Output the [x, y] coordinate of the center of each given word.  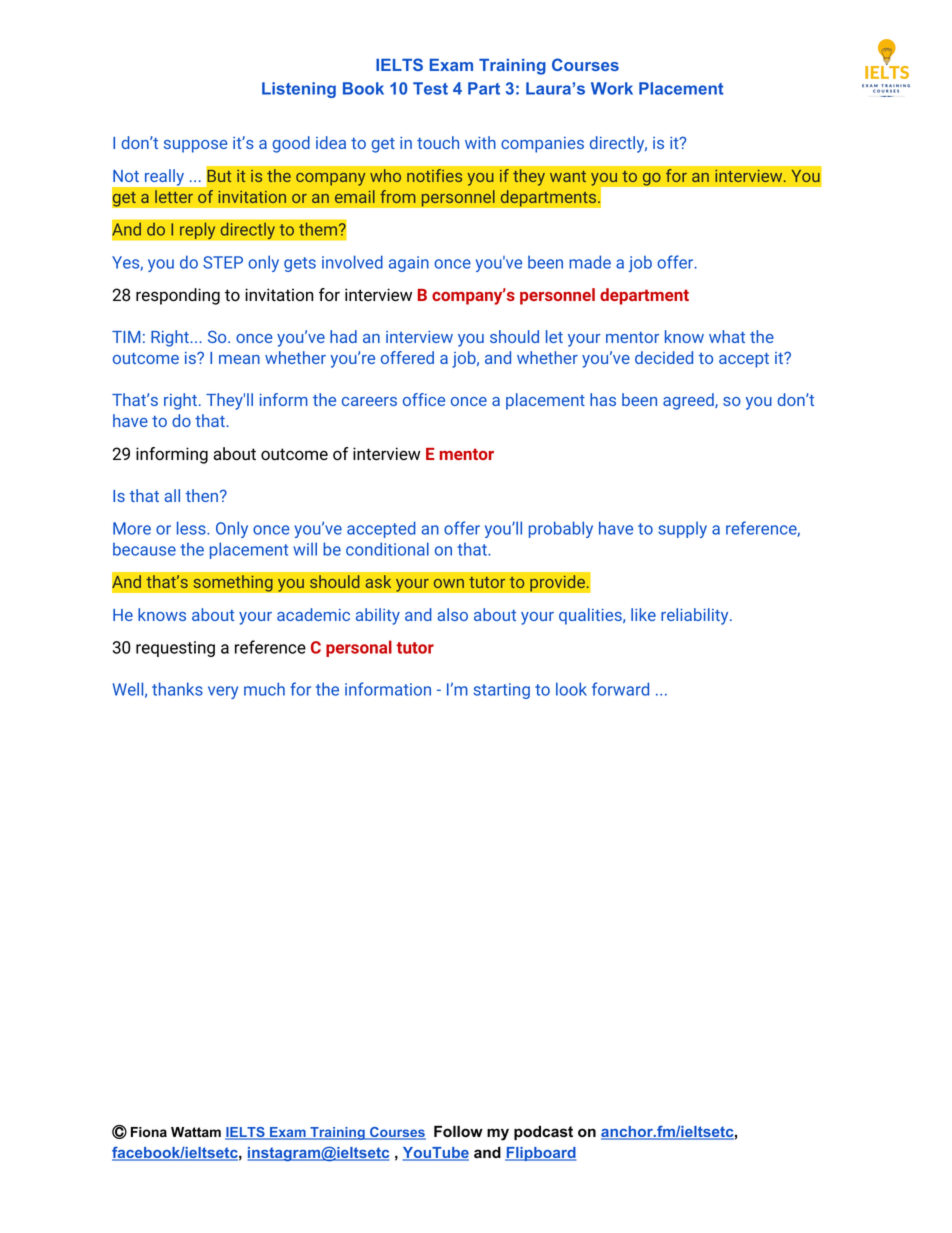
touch [438, 142]
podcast [543, 1133]
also [452, 614]
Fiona [149, 1132]
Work [612, 88]
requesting [175, 649]
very [223, 692]
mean [239, 359]
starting [501, 691]
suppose [195, 146]
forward [620, 689]
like [643, 614]
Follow [458, 1131]
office [424, 399]
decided [664, 357]
